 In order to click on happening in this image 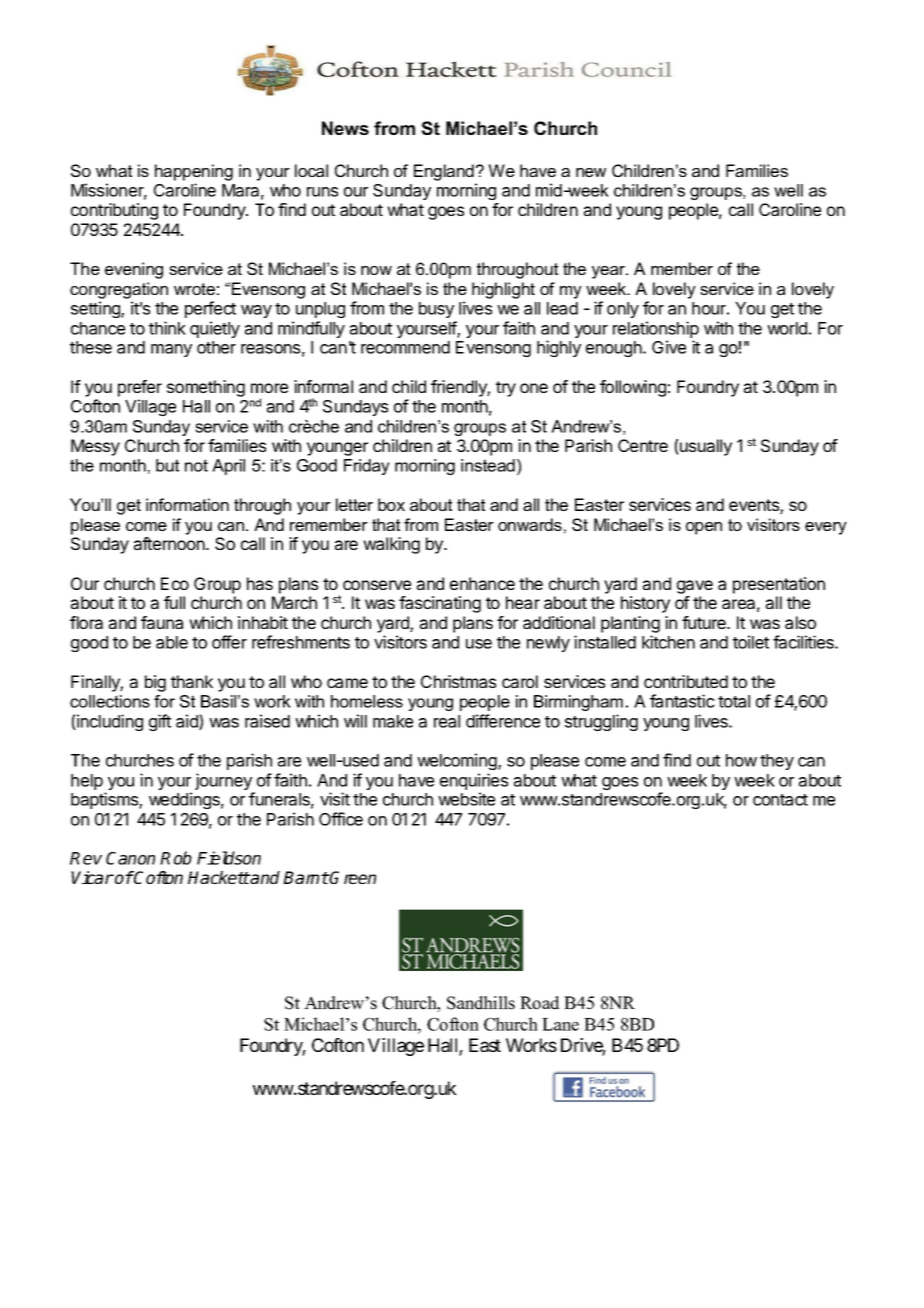, I will do `click(194, 172)`.
